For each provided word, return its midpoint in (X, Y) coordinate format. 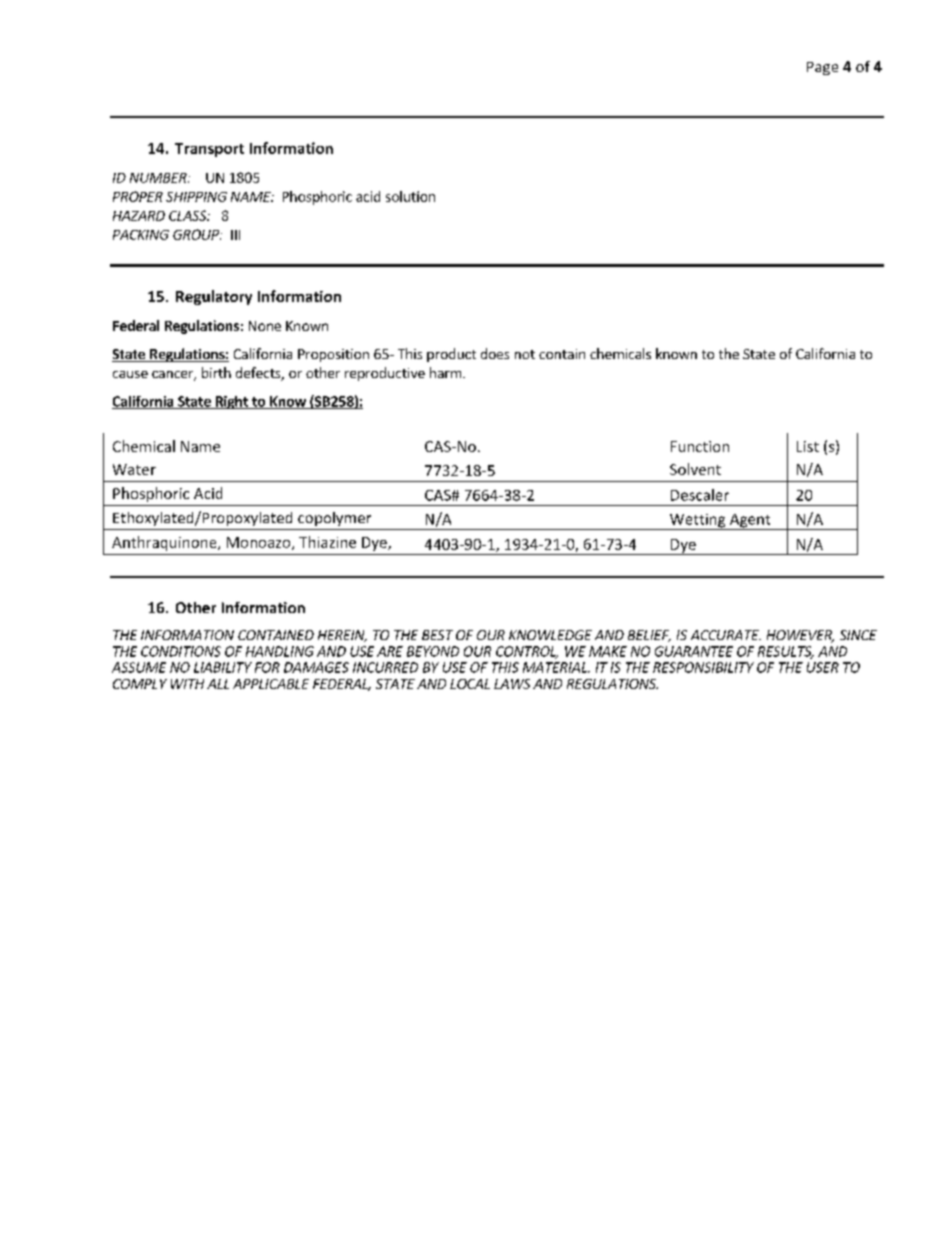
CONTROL (527, 652)
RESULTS (786, 652)
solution (410, 196)
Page (822, 68)
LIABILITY (223, 667)
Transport (209, 150)
